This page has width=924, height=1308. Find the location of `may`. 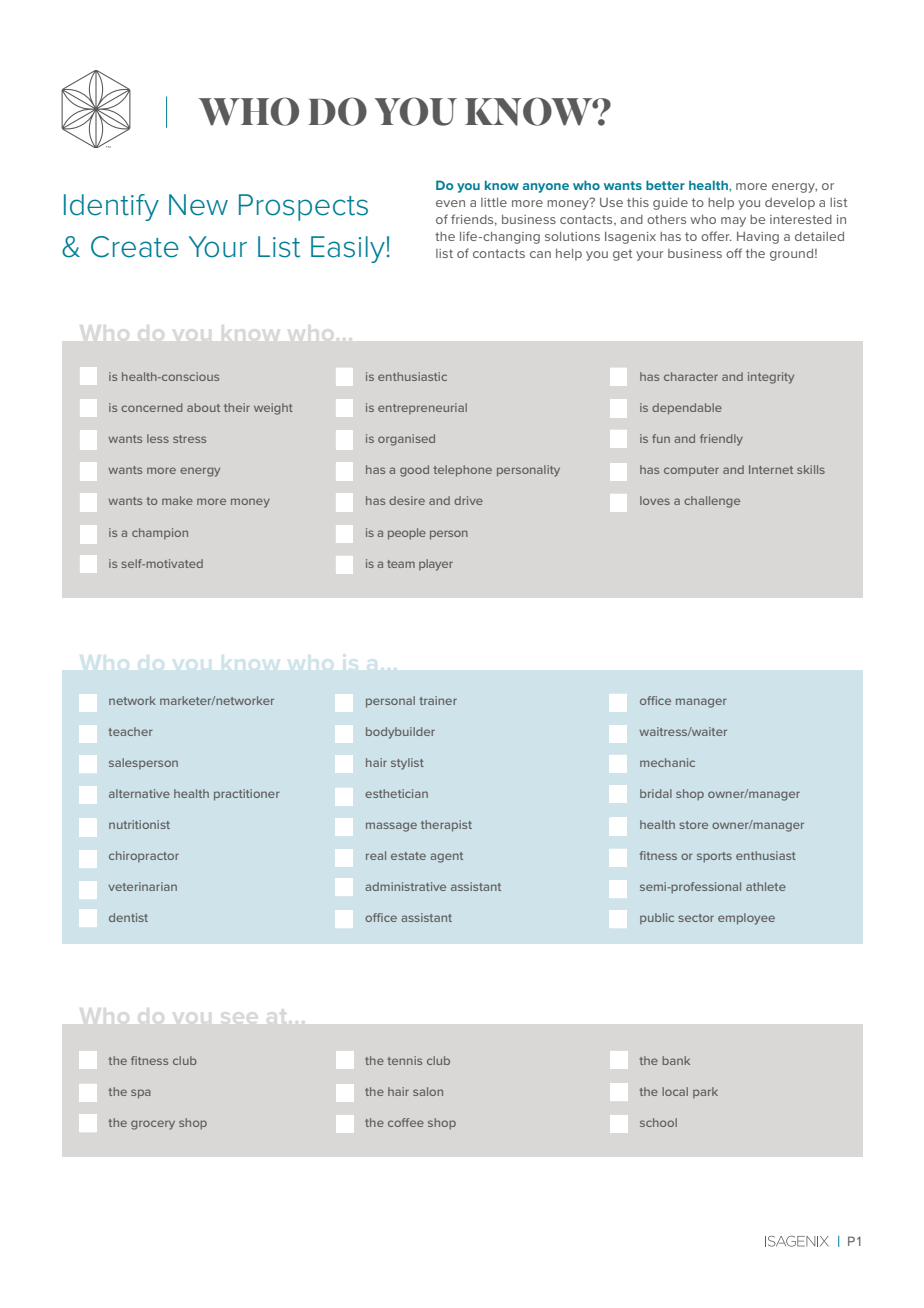

may is located at coordinates (733, 222).
